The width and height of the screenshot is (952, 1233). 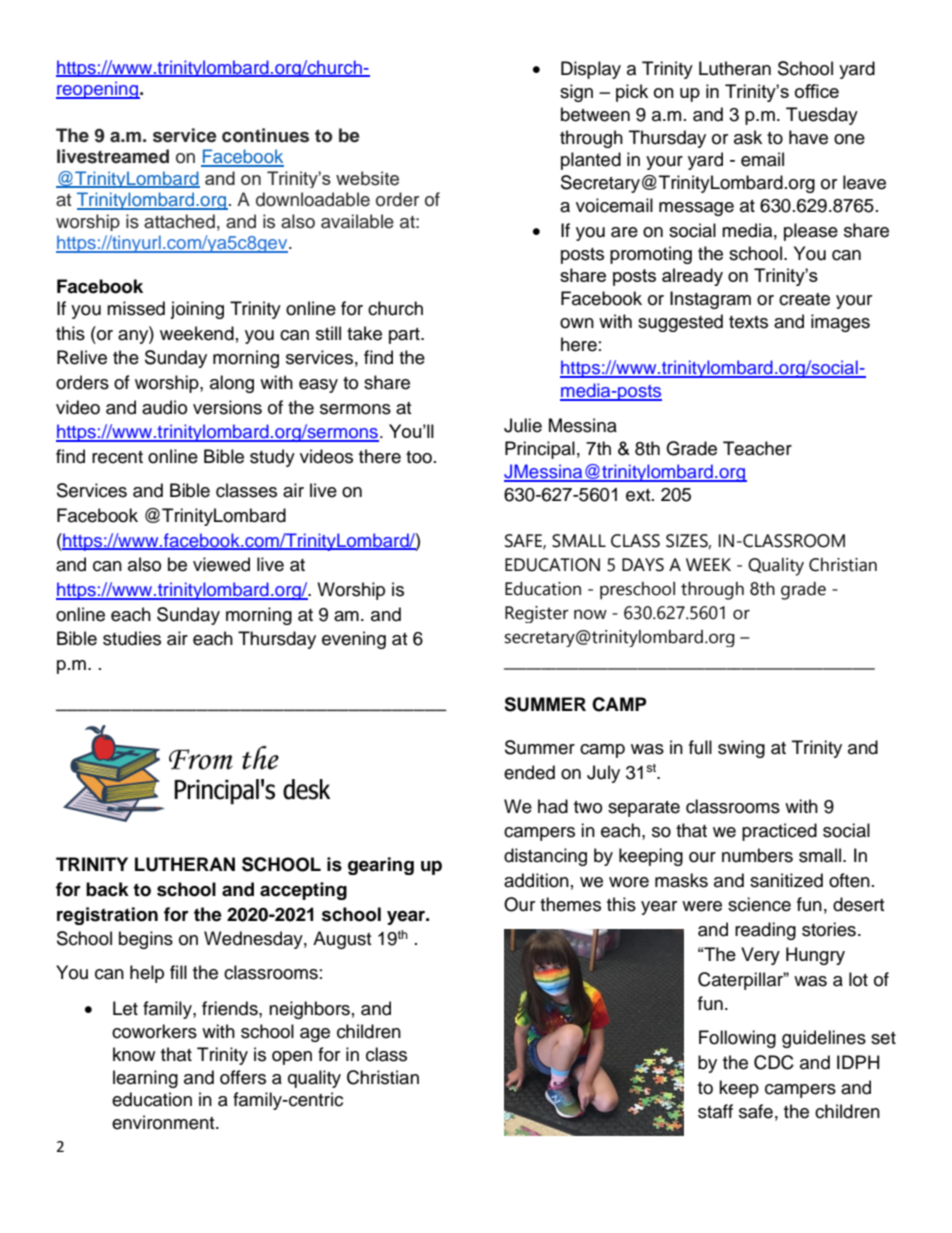 What do you see at coordinates (537, 614) in the screenshot?
I see `Register` at bounding box center [537, 614].
